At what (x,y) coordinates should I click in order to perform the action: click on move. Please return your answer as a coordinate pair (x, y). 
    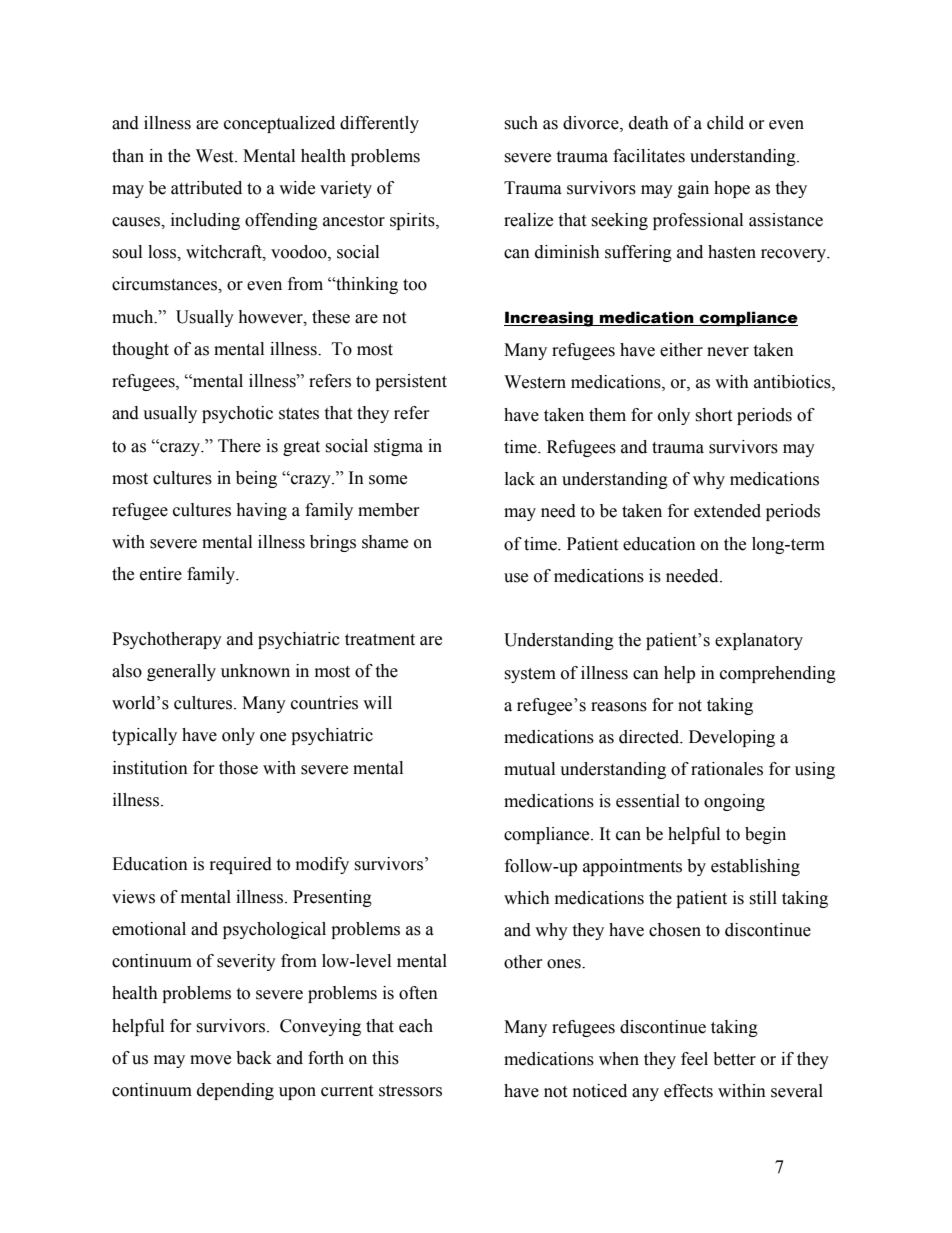
    Looking at the image, I should click on (210, 1060).
